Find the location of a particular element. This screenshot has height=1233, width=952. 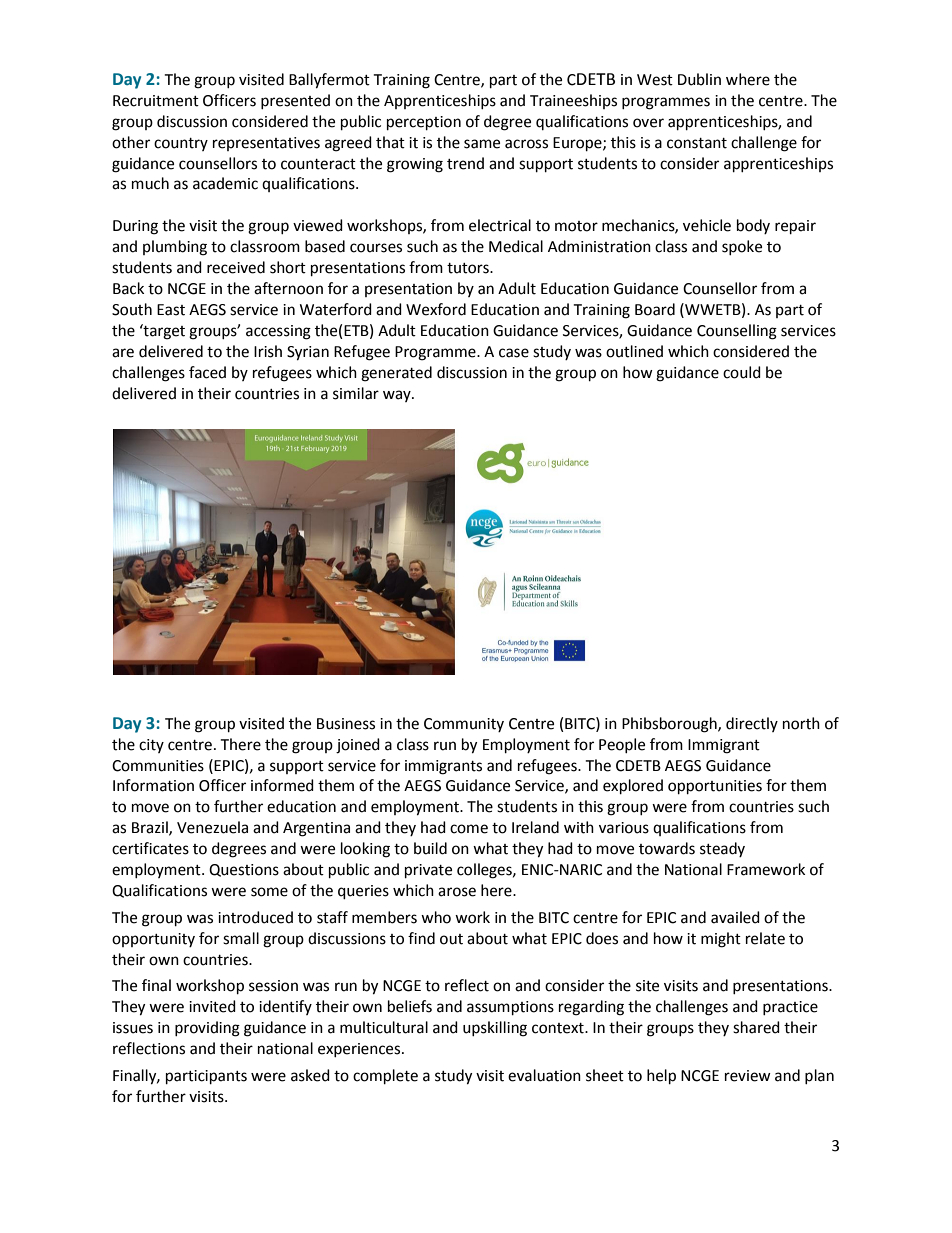

could is located at coordinates (742, 372).
